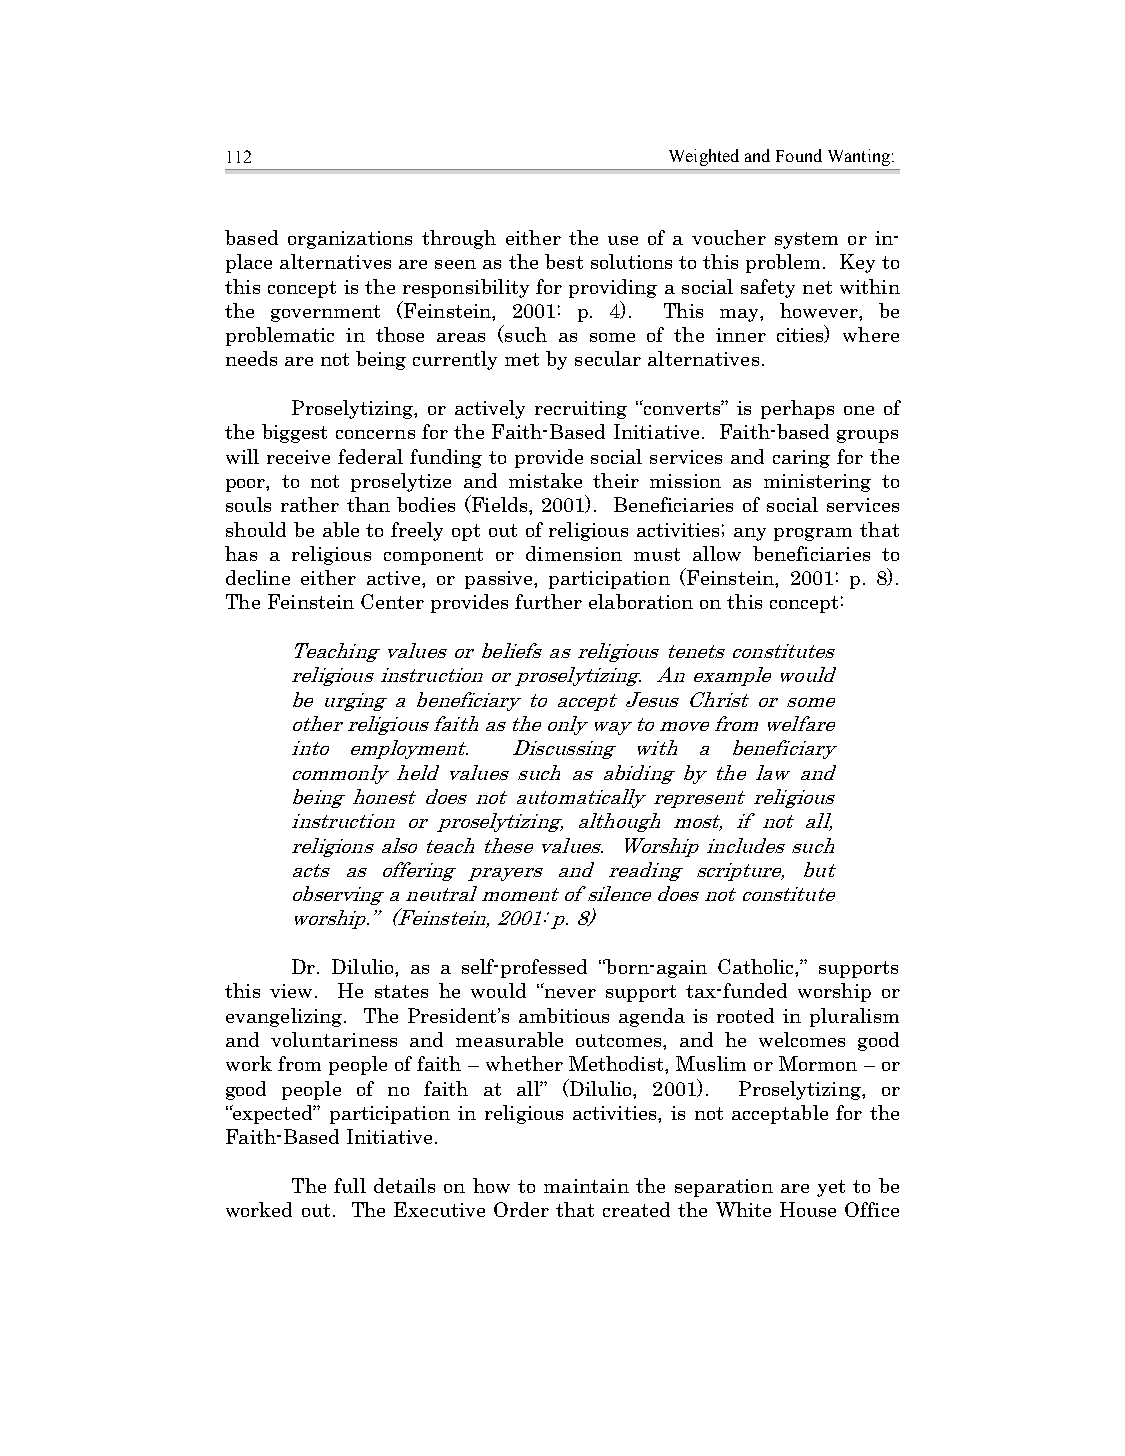 This image has width=1125, height=1456. Describe the element at coordinates (291, 991) in the image. I see `view` at that location.
